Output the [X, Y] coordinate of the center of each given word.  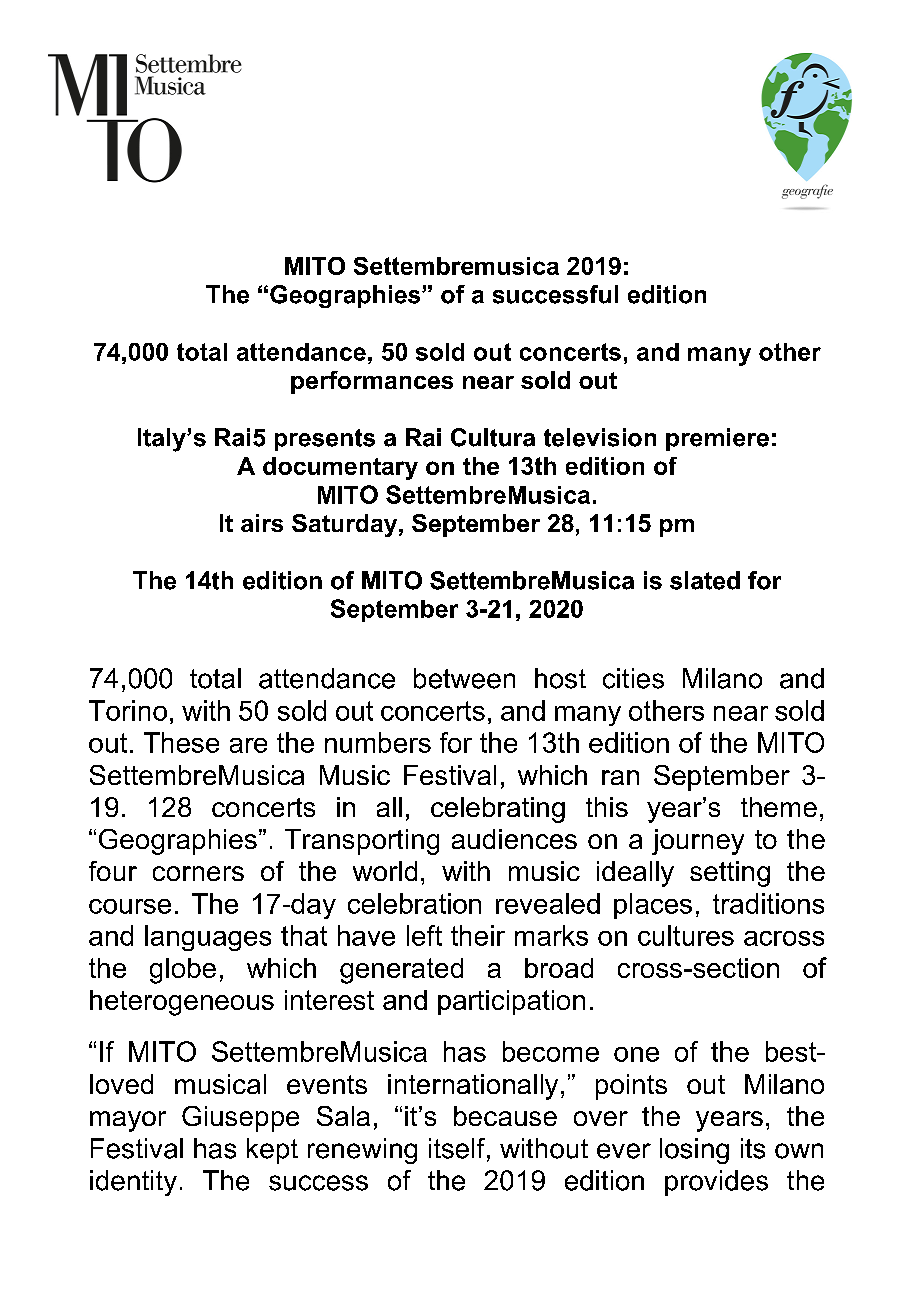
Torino [128, 710]
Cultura [493, 437]
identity [133, 1183]
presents [325, 440]
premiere [717, 439]
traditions [768, 903]
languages [208, 938]
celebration [414, 903]
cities [633, 678]
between [464, 678]
